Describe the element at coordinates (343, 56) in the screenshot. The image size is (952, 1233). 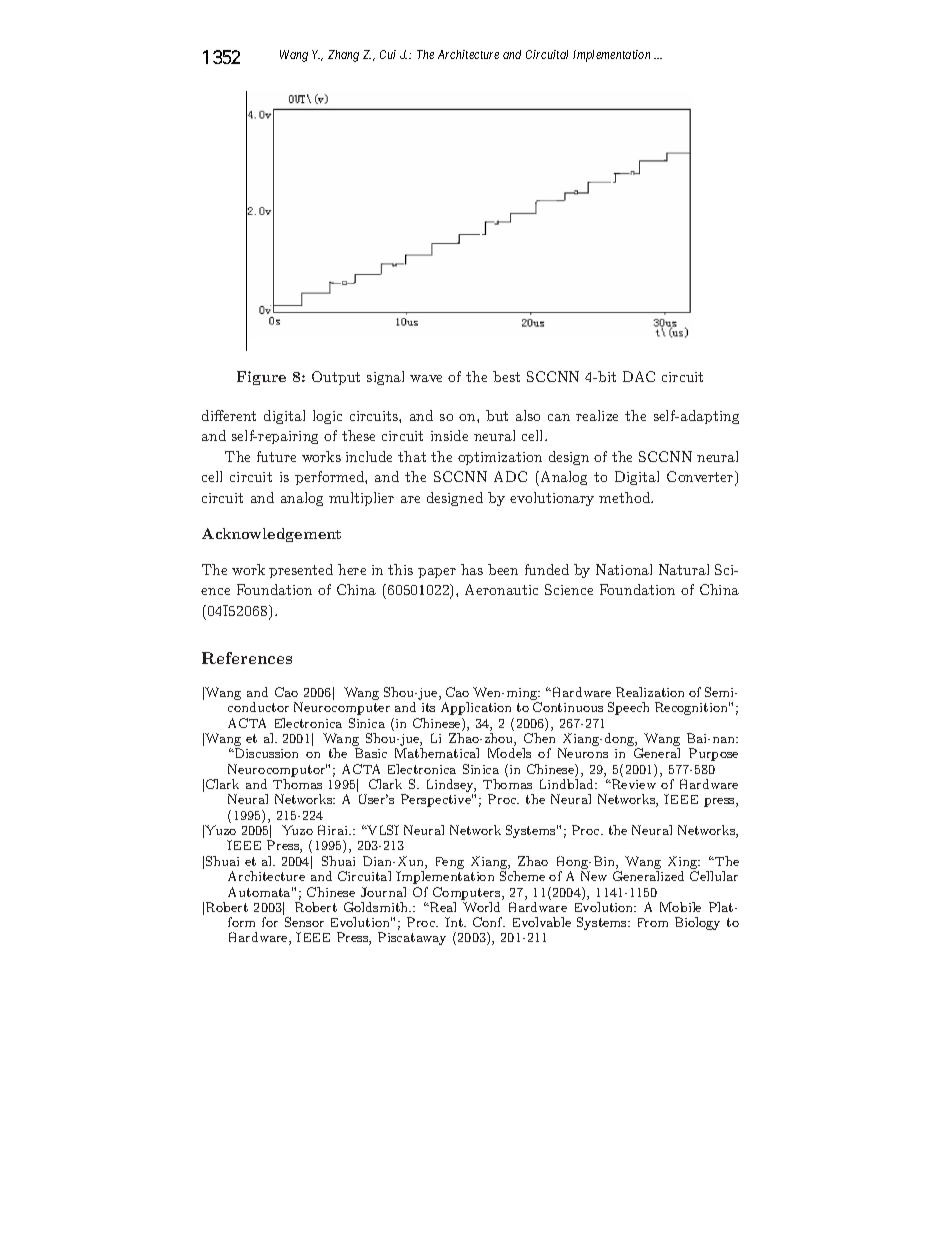
I see `Zhang` at that location.
